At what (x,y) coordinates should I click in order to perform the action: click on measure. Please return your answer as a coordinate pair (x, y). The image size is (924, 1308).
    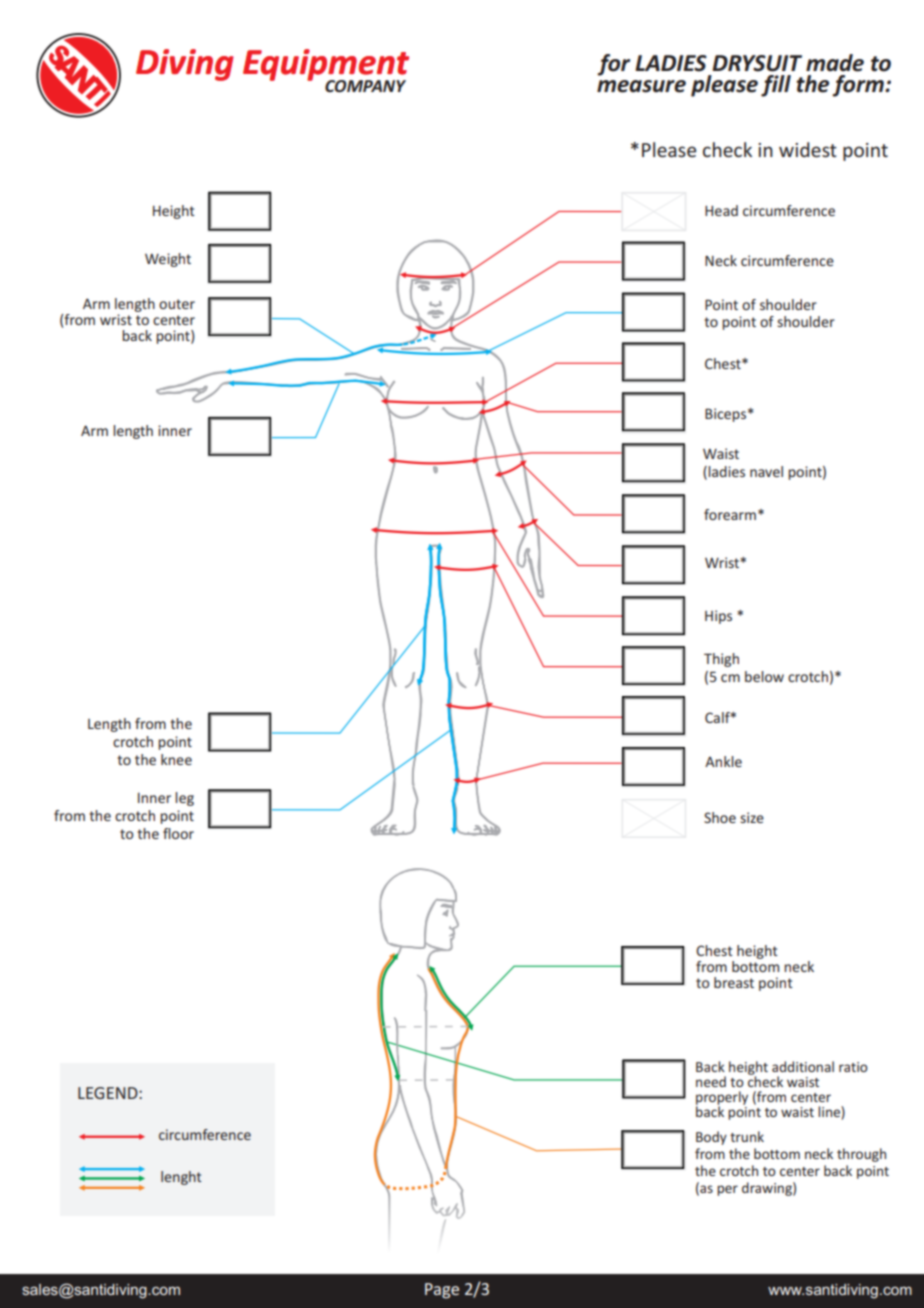
    Looking at the image, I should click on (641, 86).
